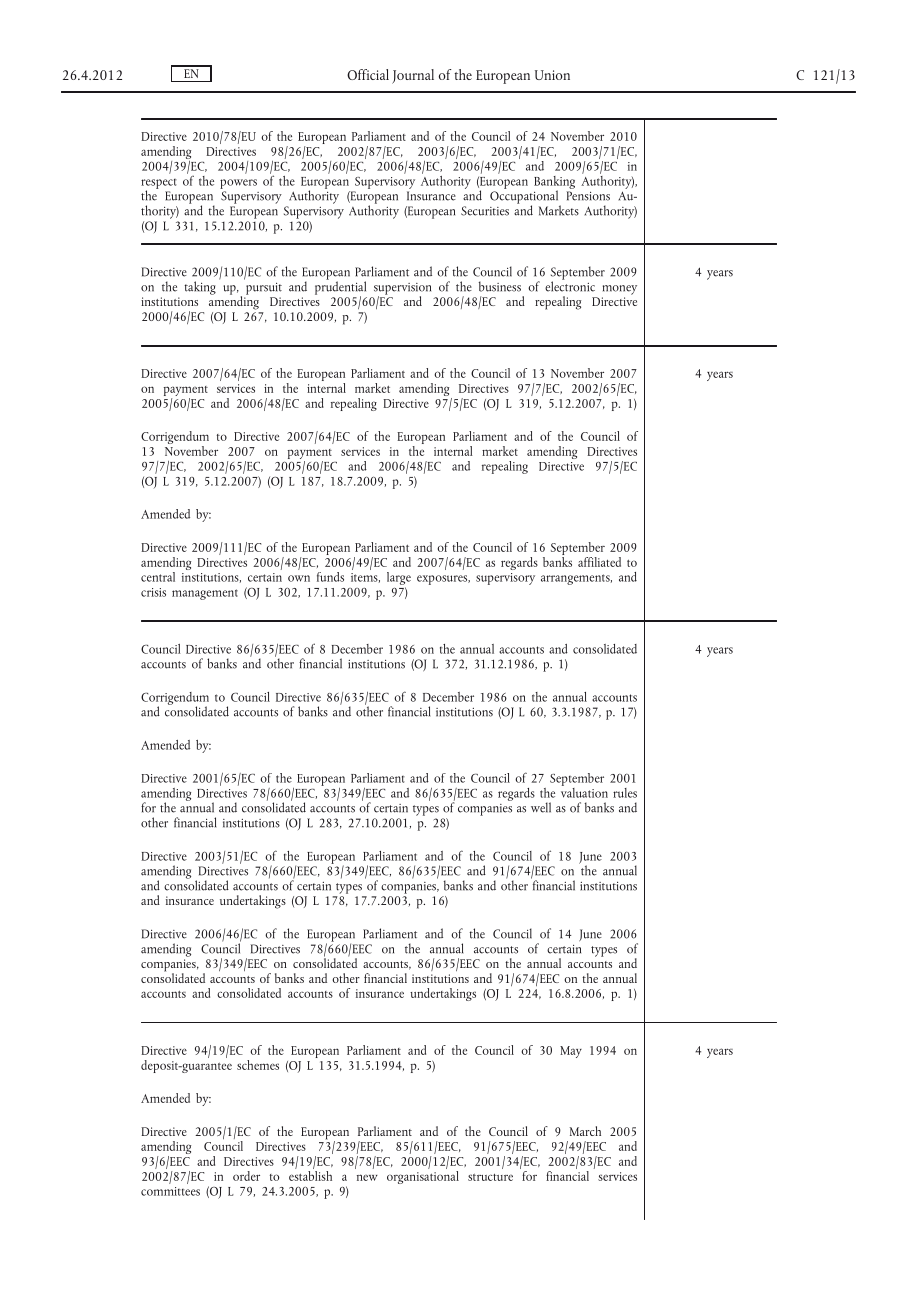 Image resolution: width=924 pixels, height=1308 pixels. What do you see at coordinates (552, 75) in the page?
I see `Union` at bounding box center [552, 75].
